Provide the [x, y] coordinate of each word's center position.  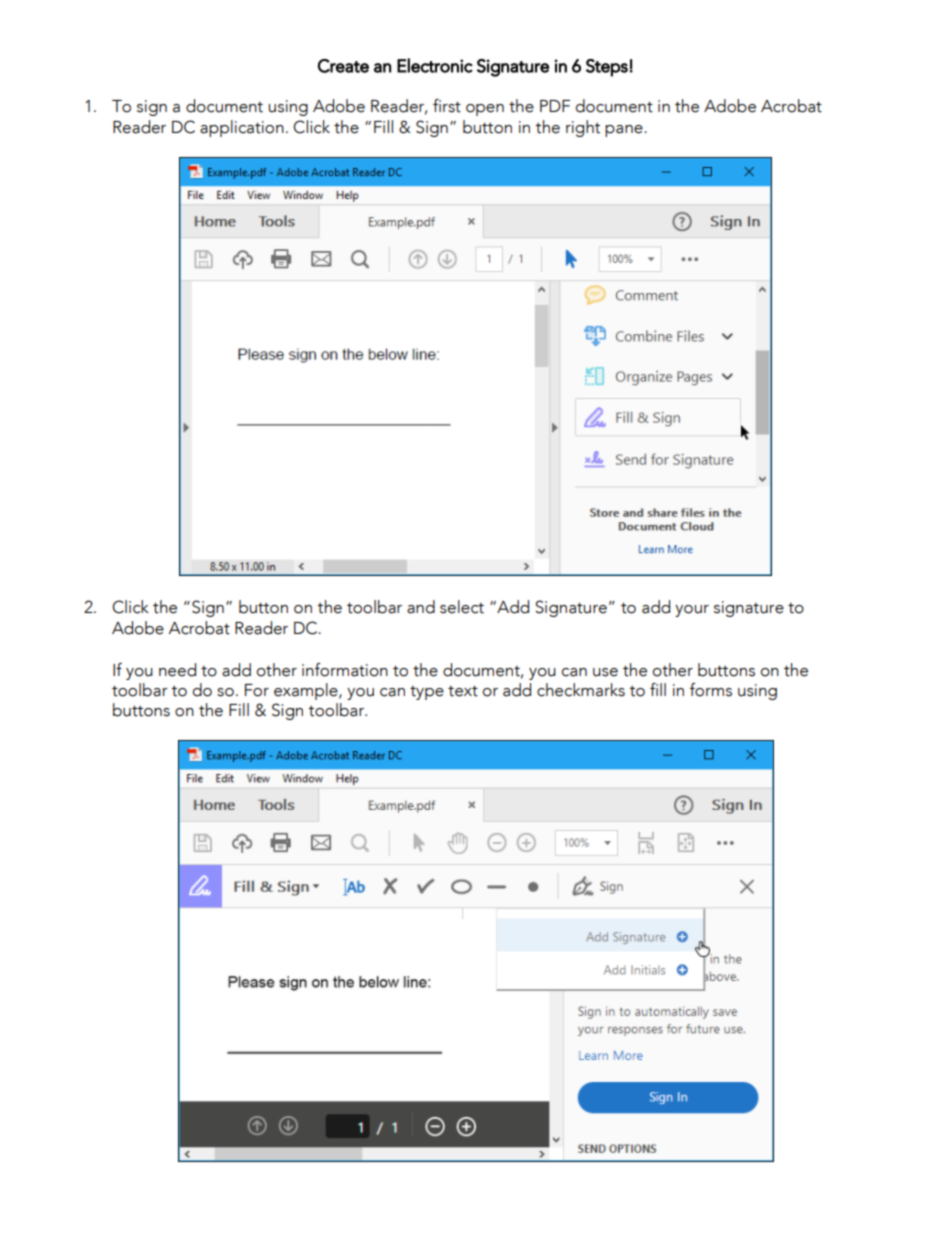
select [462, 607]
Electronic [435, 65]
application [242, 128]
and [421, 607]
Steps [607, 68]
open [485, 110]
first [447, 106]
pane [625, 131]
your [692, 611]
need [177, 670]
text [463, 691]
